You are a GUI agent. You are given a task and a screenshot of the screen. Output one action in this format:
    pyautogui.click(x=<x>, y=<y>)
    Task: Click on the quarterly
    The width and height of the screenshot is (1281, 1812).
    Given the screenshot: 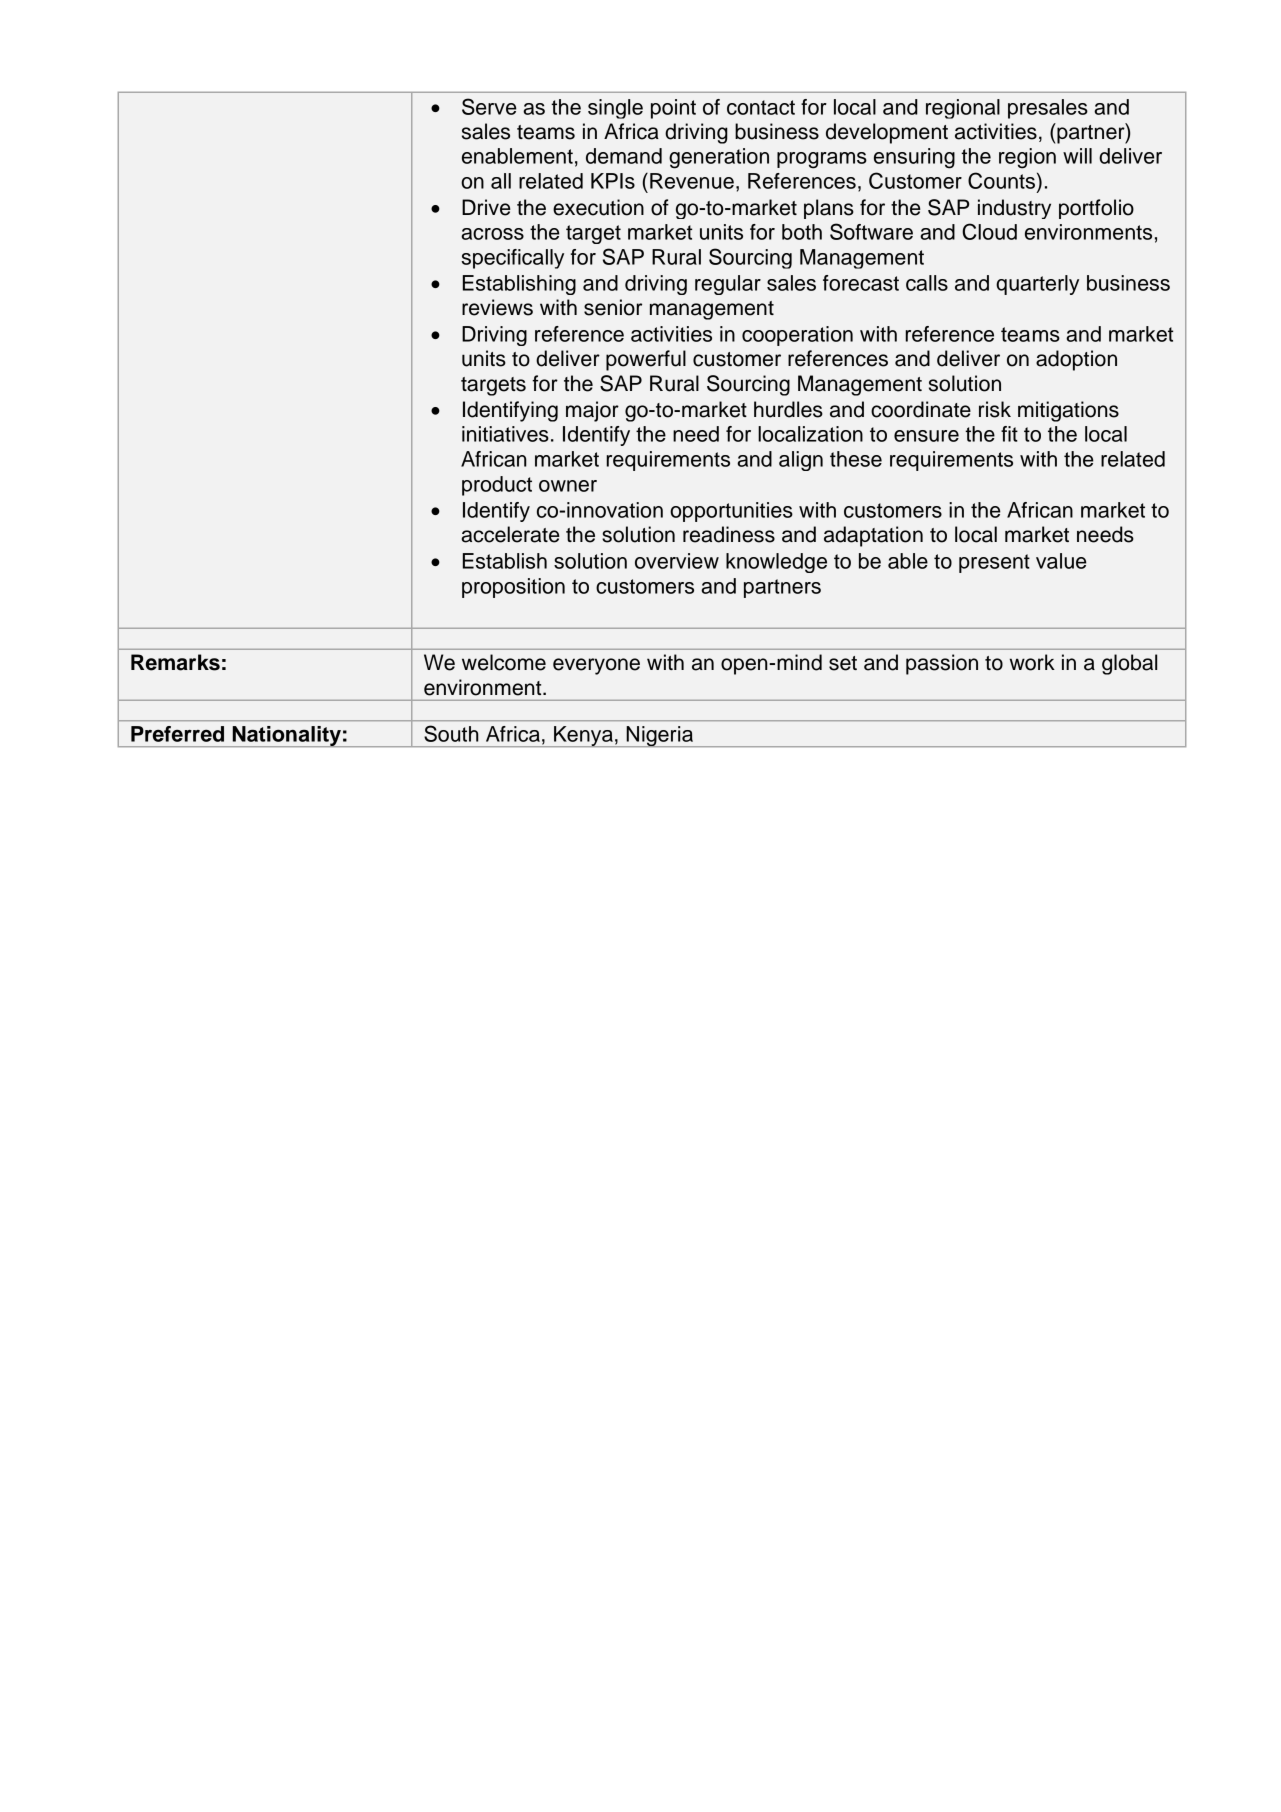 What is the action you would take?
    pyautogui.click(x=1037, y=285)
